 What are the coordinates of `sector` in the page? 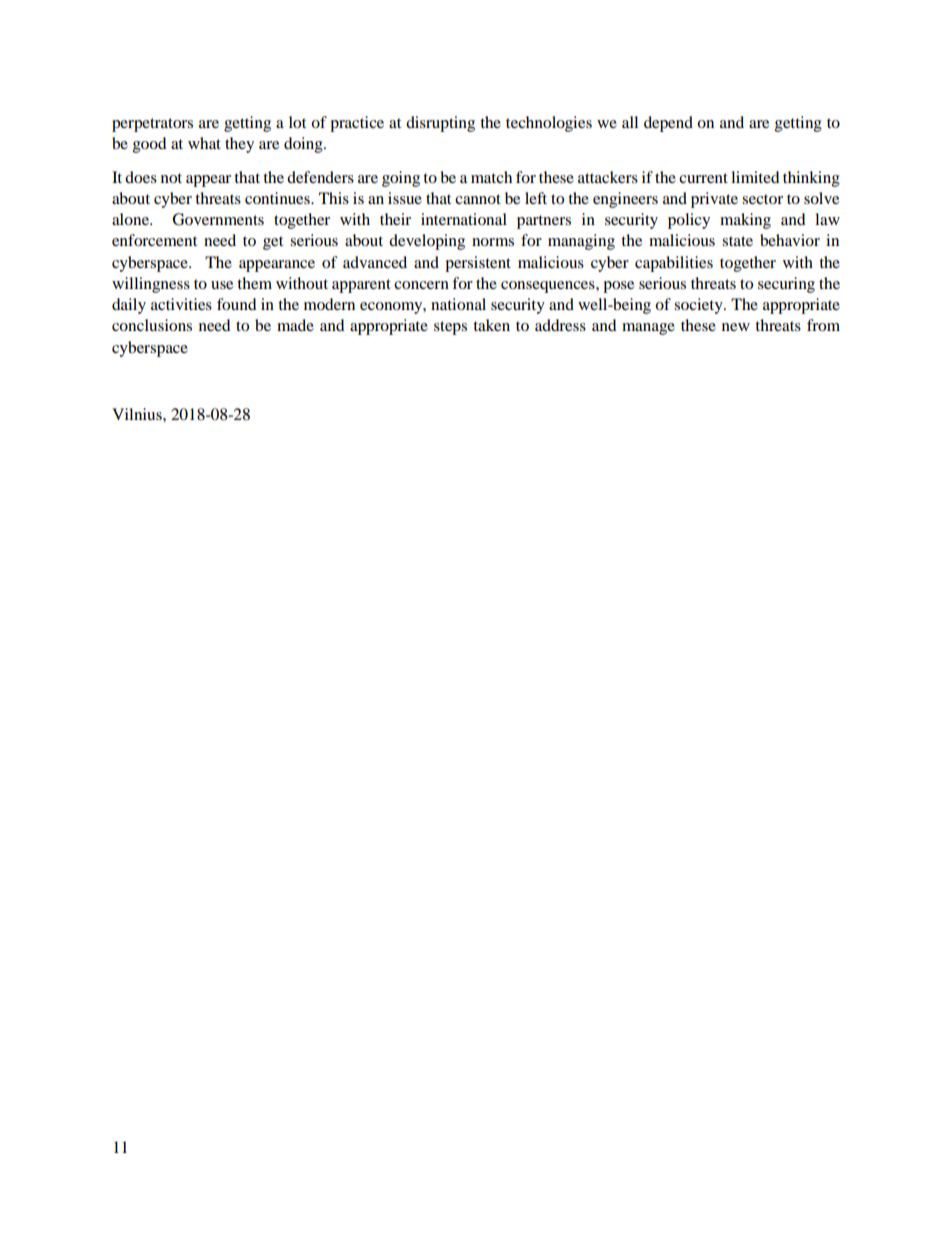 It's located at (762, 199).
